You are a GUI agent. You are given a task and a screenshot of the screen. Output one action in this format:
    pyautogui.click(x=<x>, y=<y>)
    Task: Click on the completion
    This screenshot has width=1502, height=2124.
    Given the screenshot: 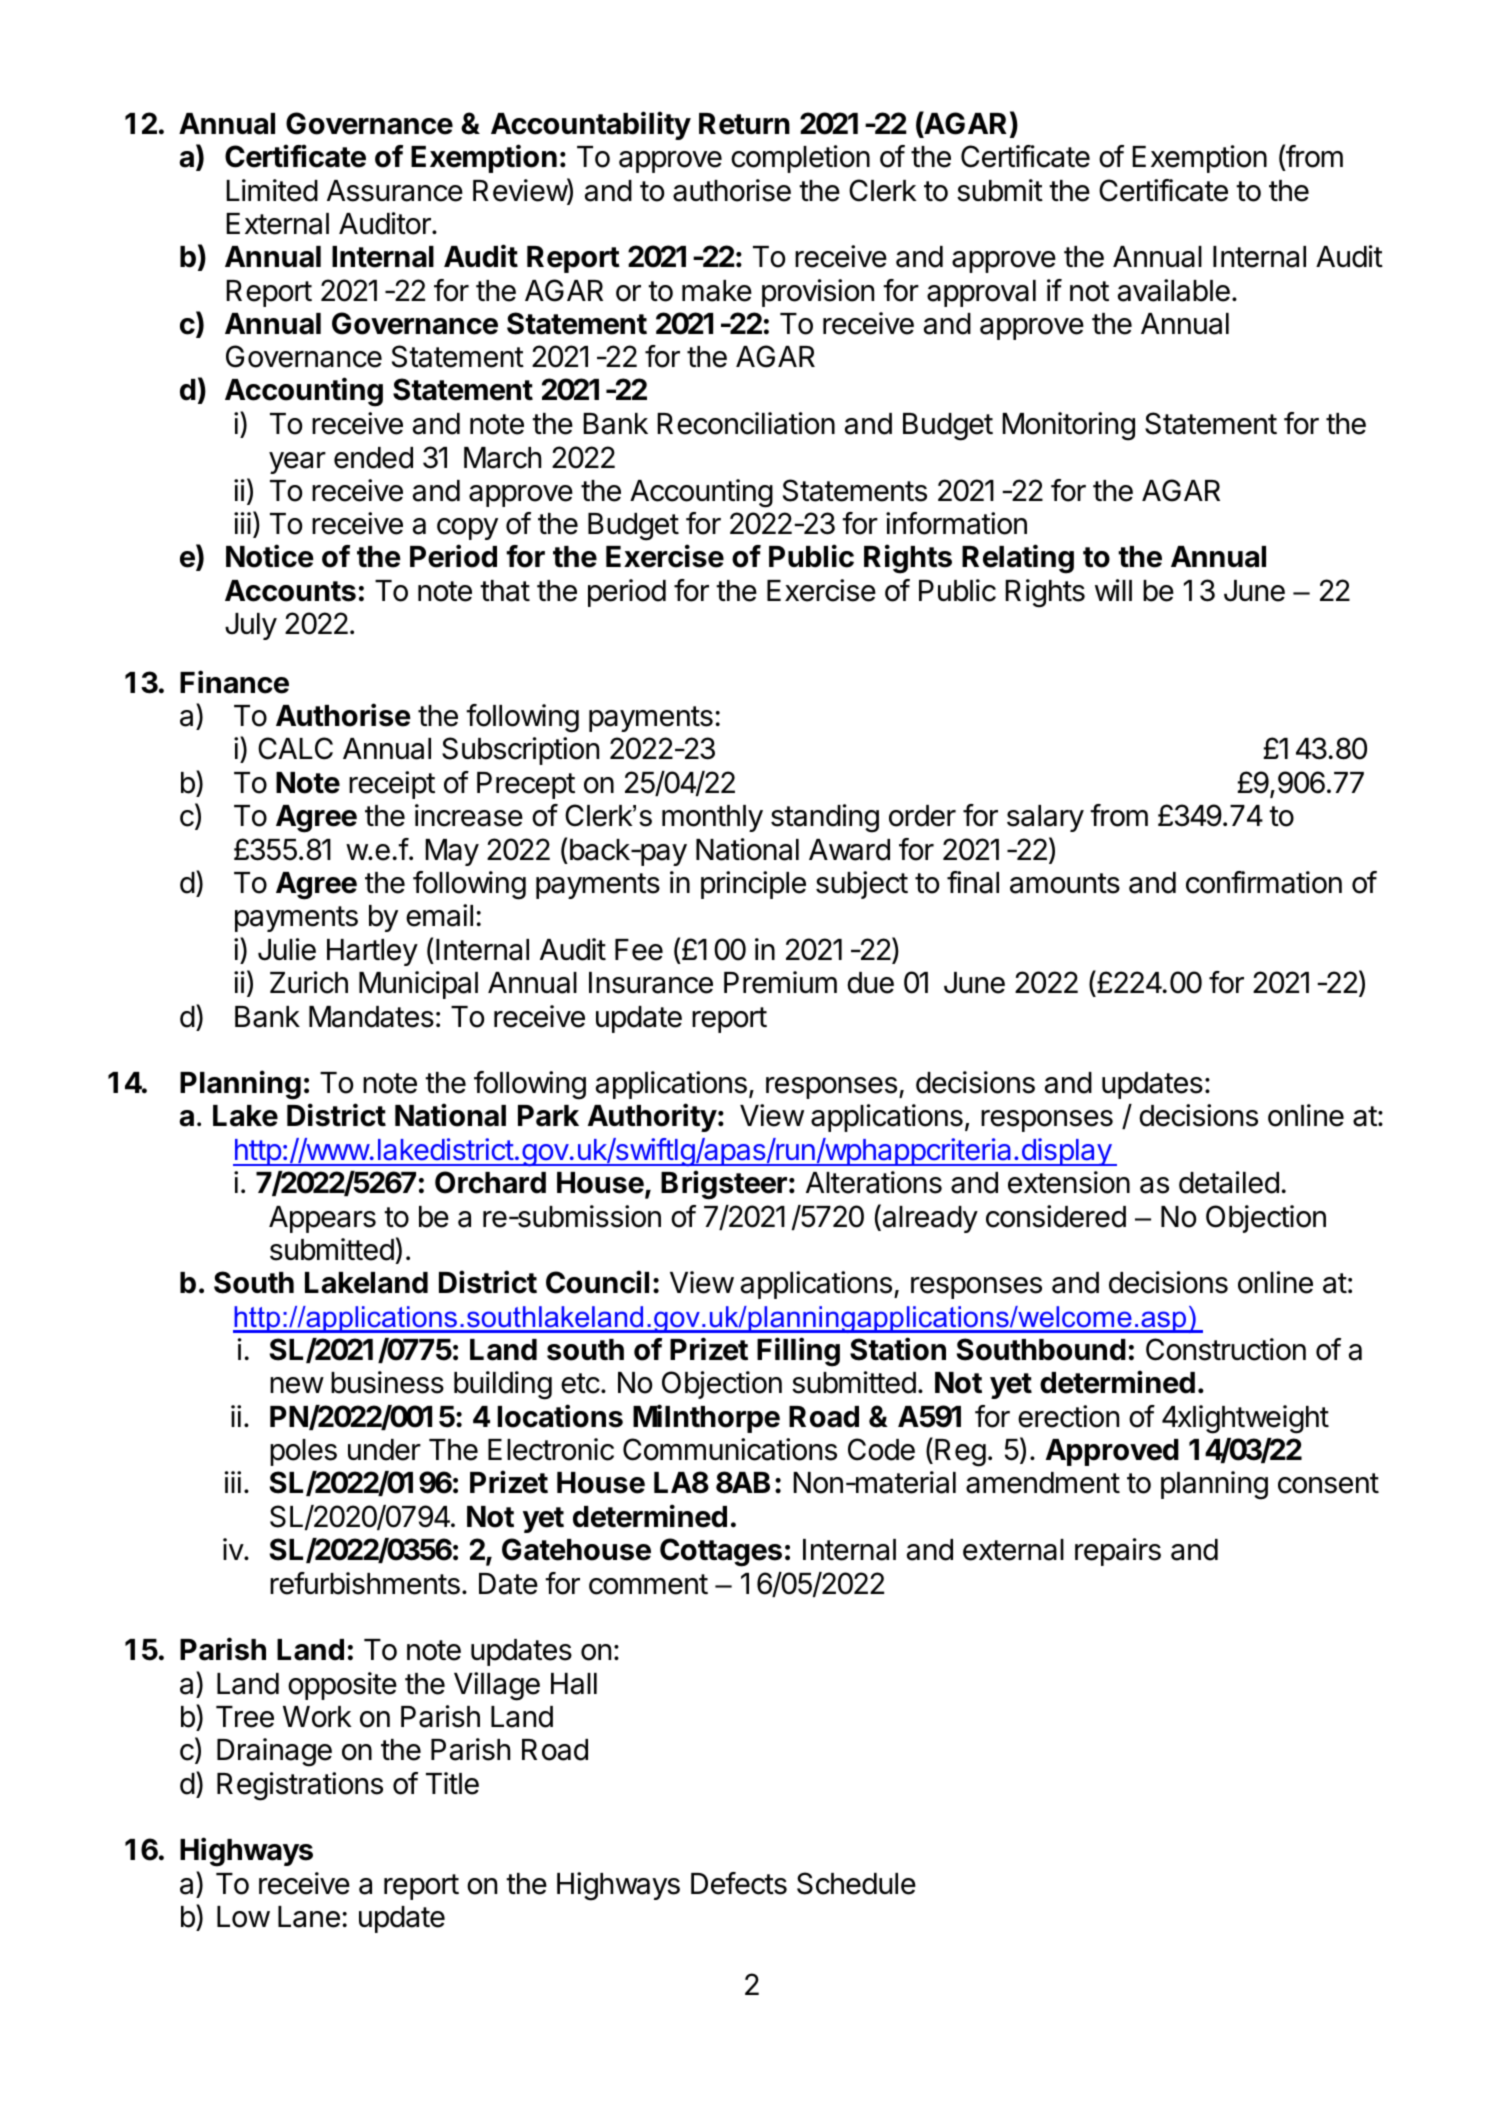 What is the action you would take?
    pyautogui.click(x=800, y=159)
